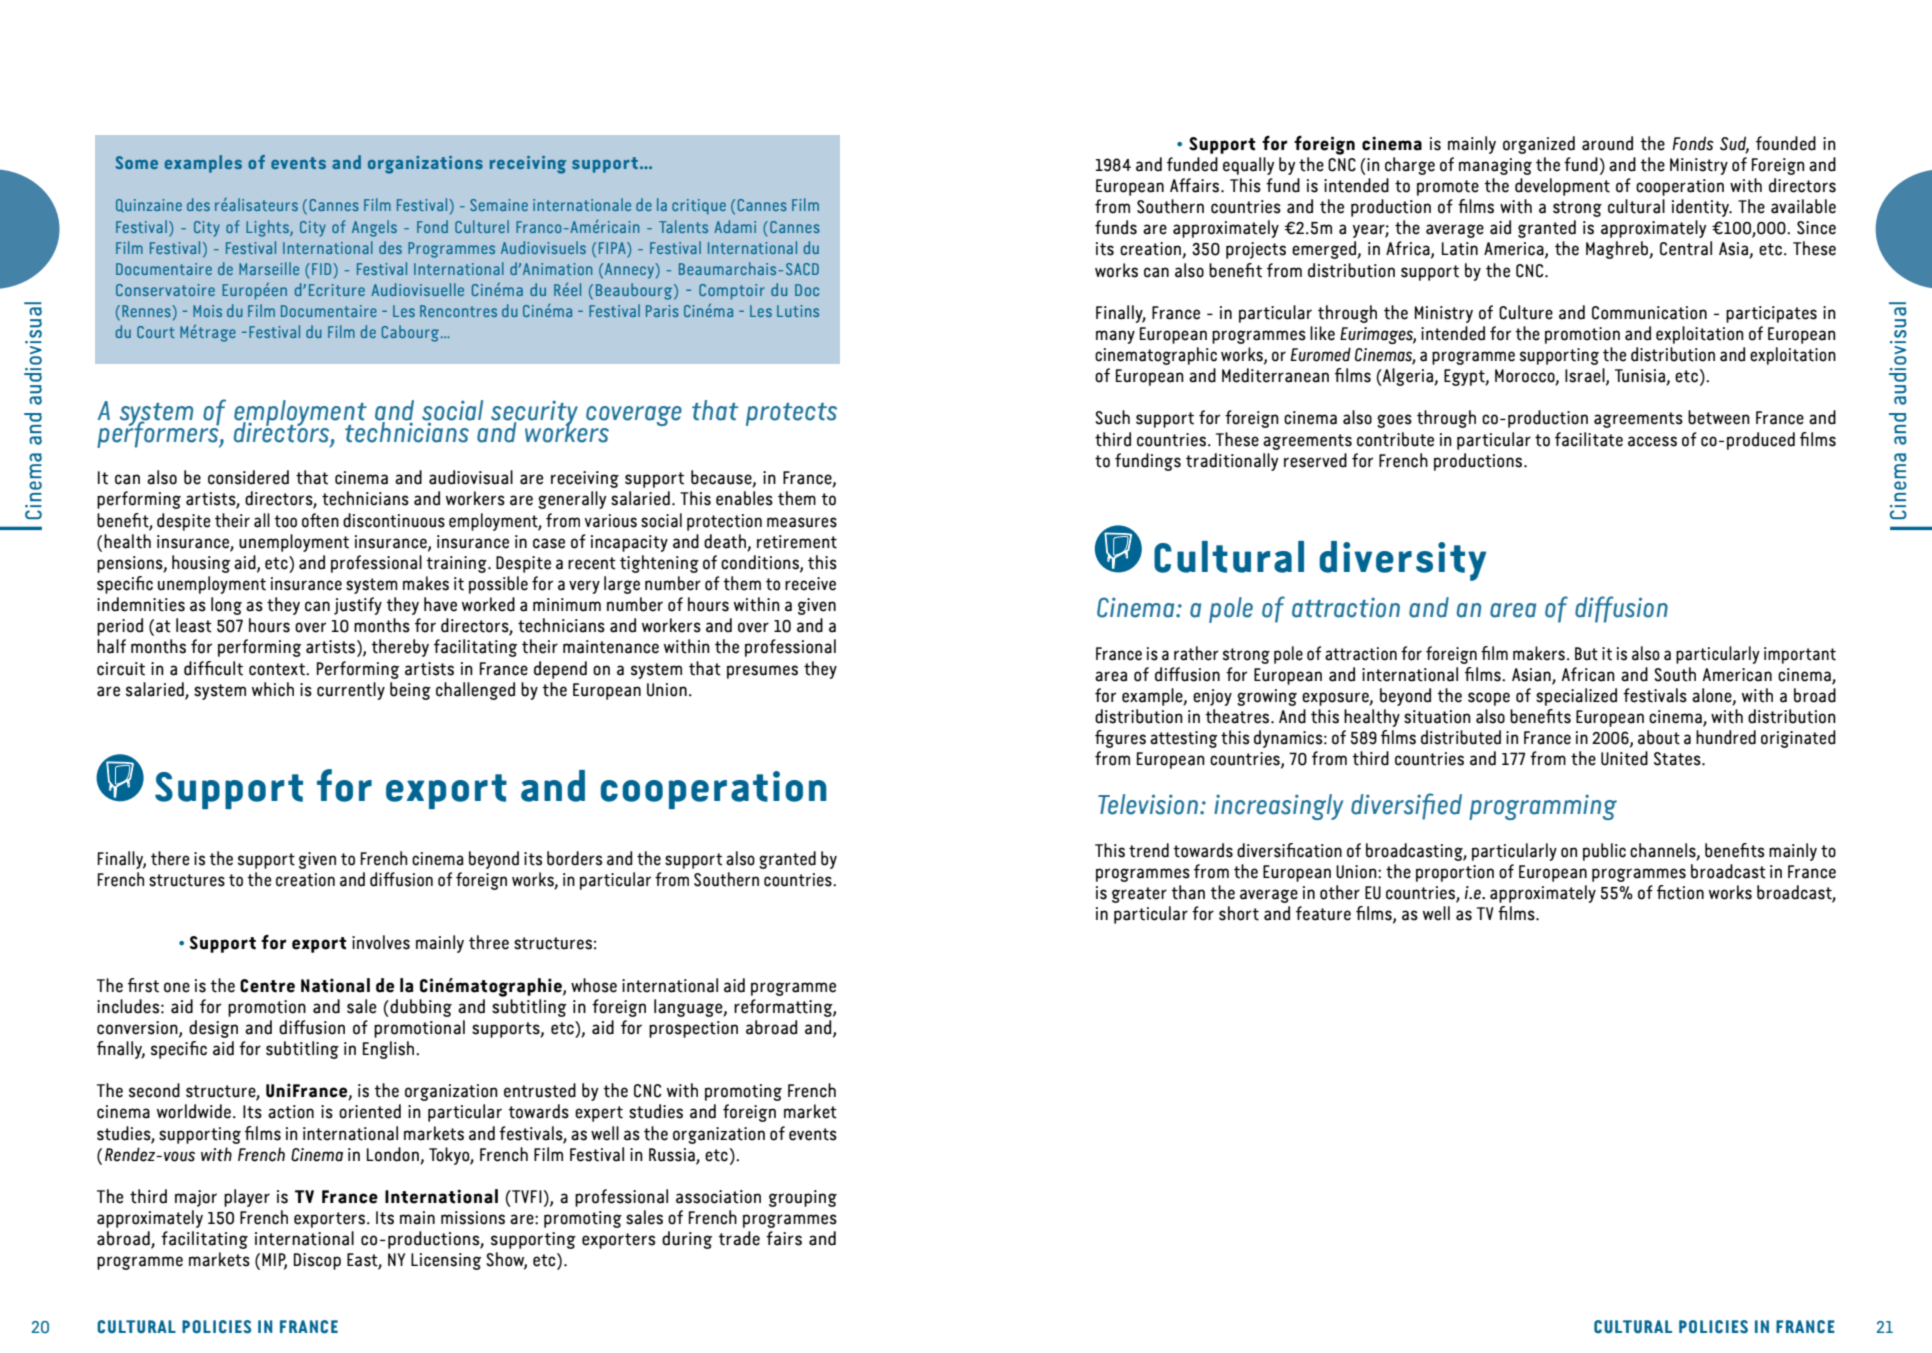  Describe the element at coordinates (248, 477) in the screenshot. I see `considered` at that location.
